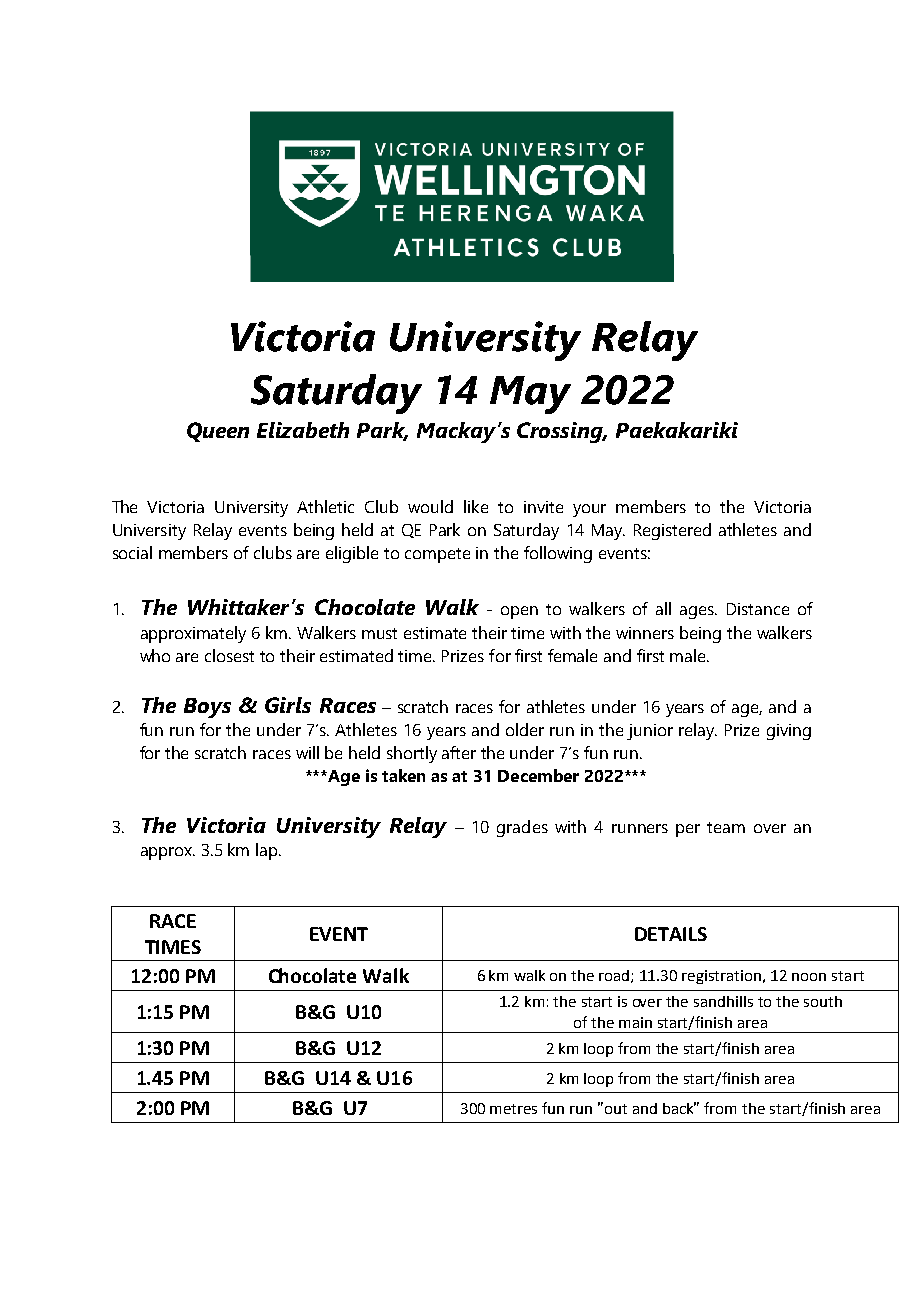 This document has width=924, height=1308. I want to click on must, so click(379, 633).
